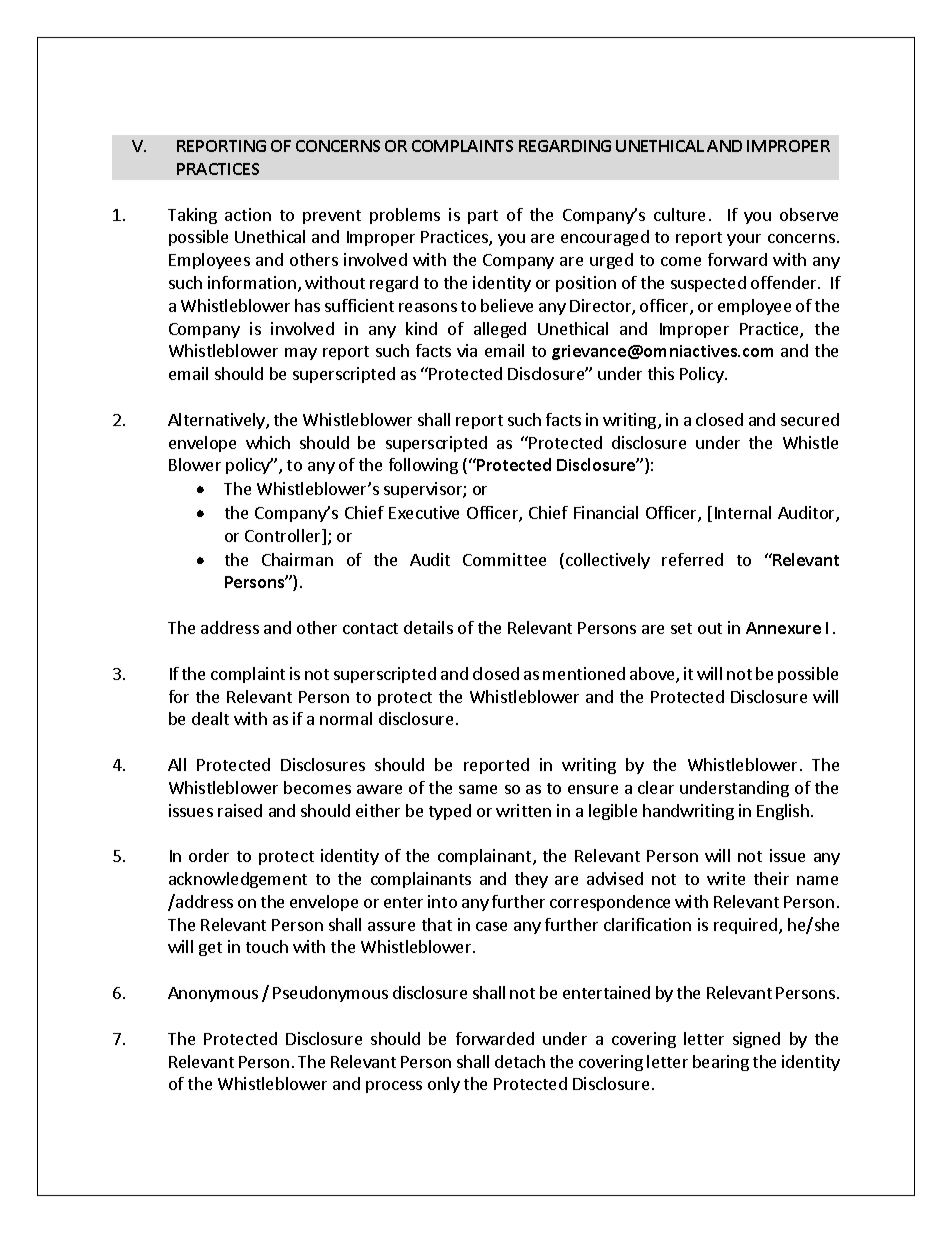 This document has height=1233, width=952. I want to click on following, so click(423, 466).
